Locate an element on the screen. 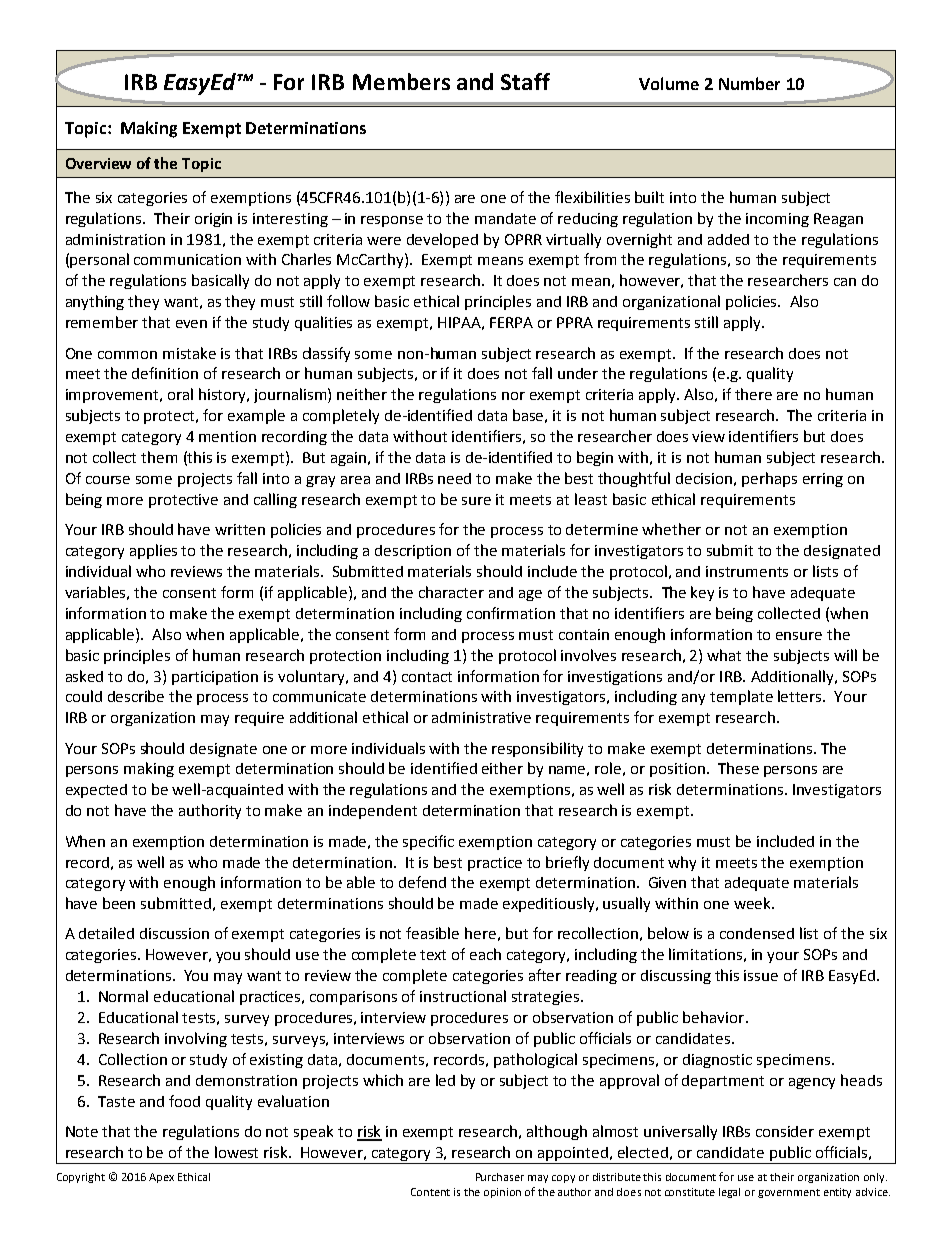 This screenshot has height=1233, width=952. Apex is located at coordinates (161, 1178).
